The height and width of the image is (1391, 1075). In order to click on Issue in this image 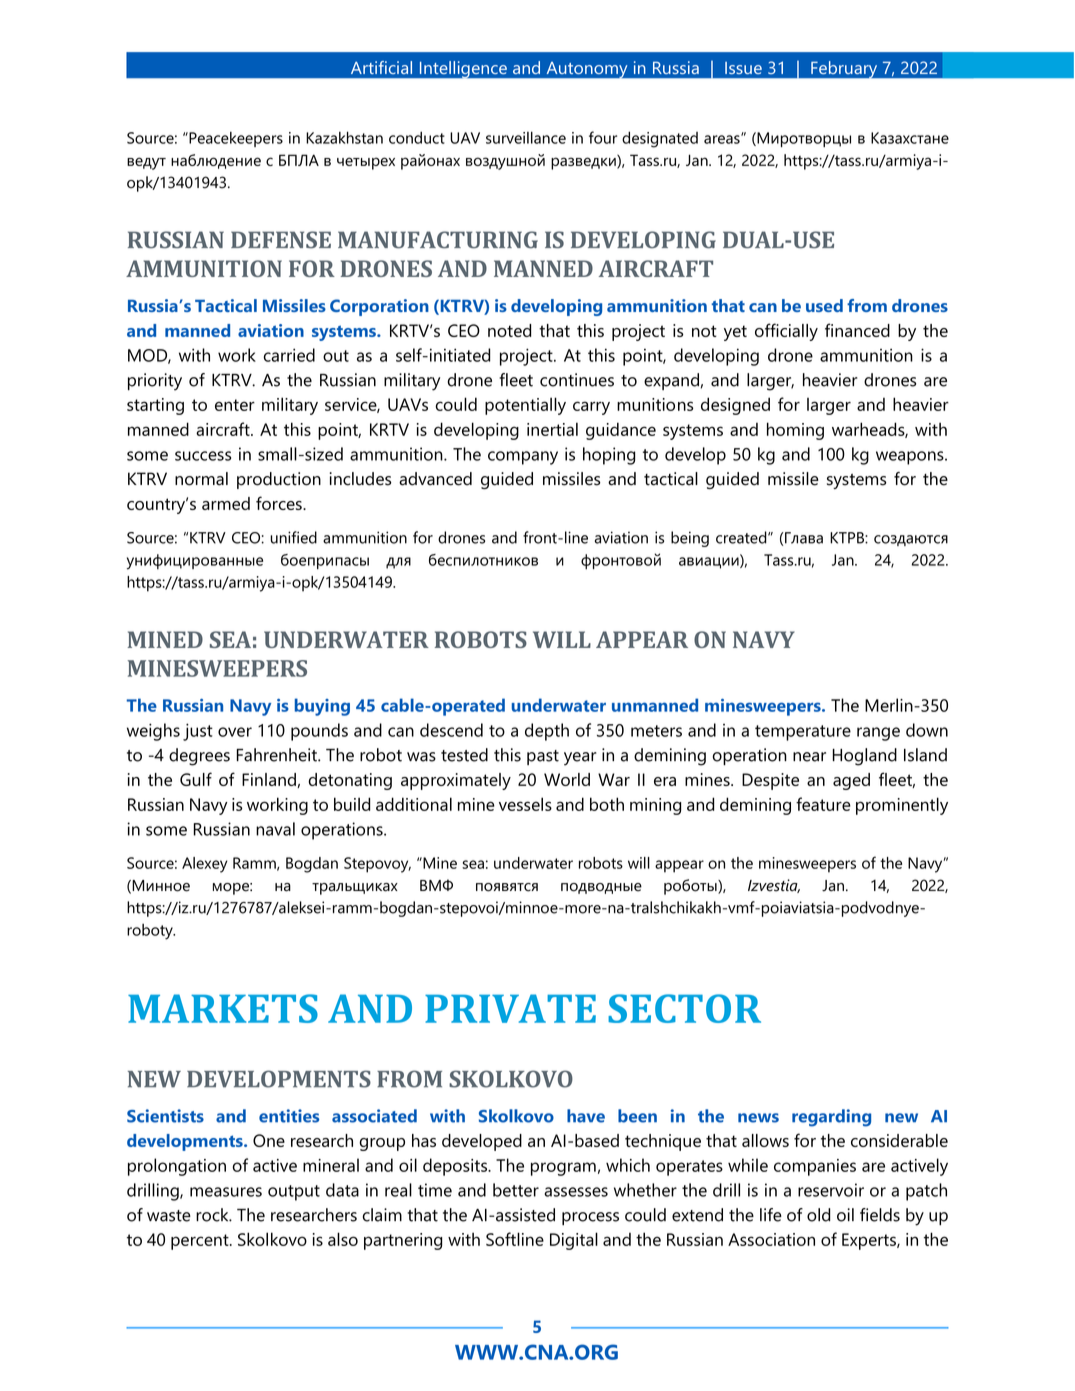, I will do `click(743, 68)`.
